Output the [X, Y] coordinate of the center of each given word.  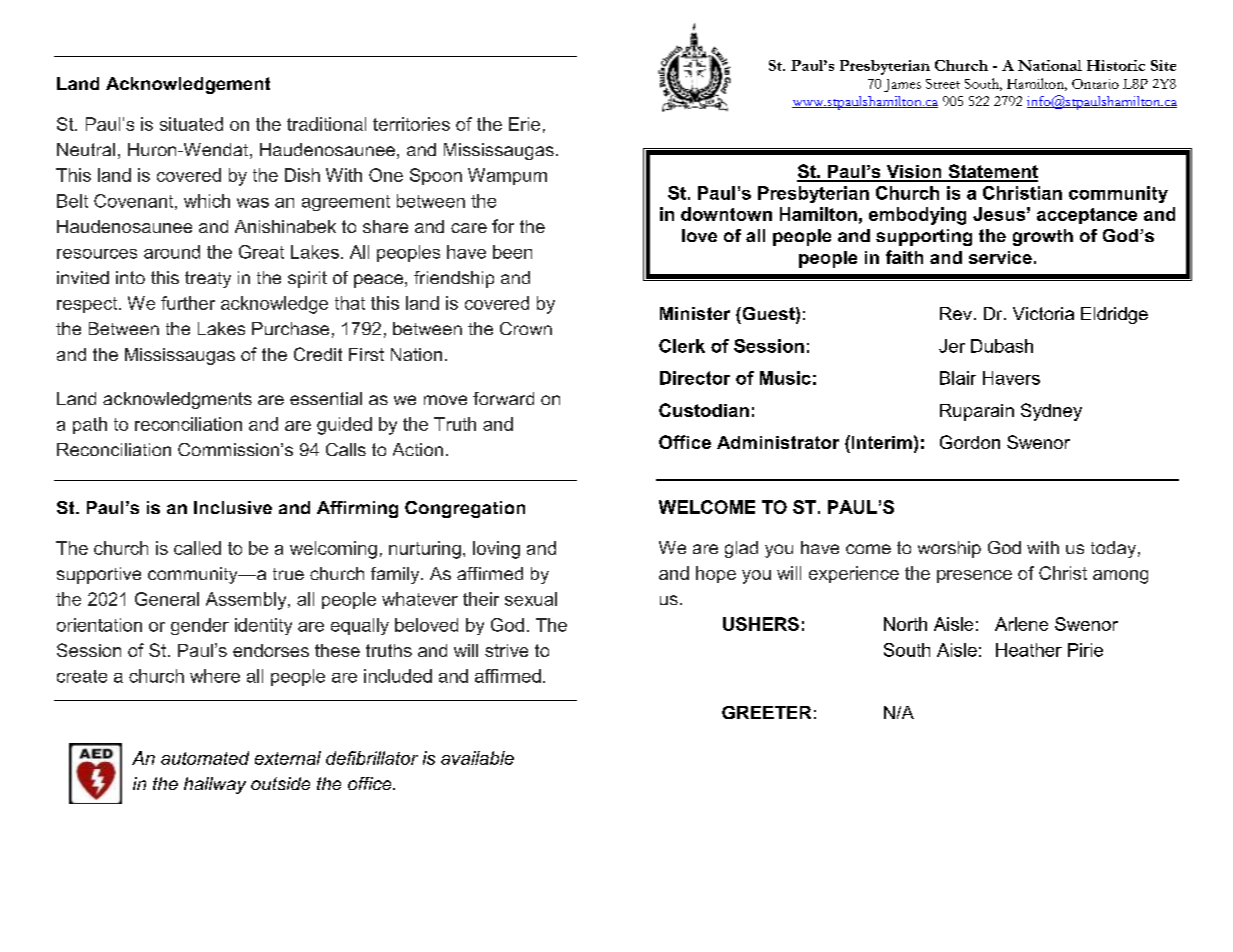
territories [411, 124]
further [188, 303]
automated [205, 758]
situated [191, 124]
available [477, 758]
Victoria [1043, 313]
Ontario [1095, 84]
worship [949, 549]
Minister [695, 313]
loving [496, 550]
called [197, 548]
